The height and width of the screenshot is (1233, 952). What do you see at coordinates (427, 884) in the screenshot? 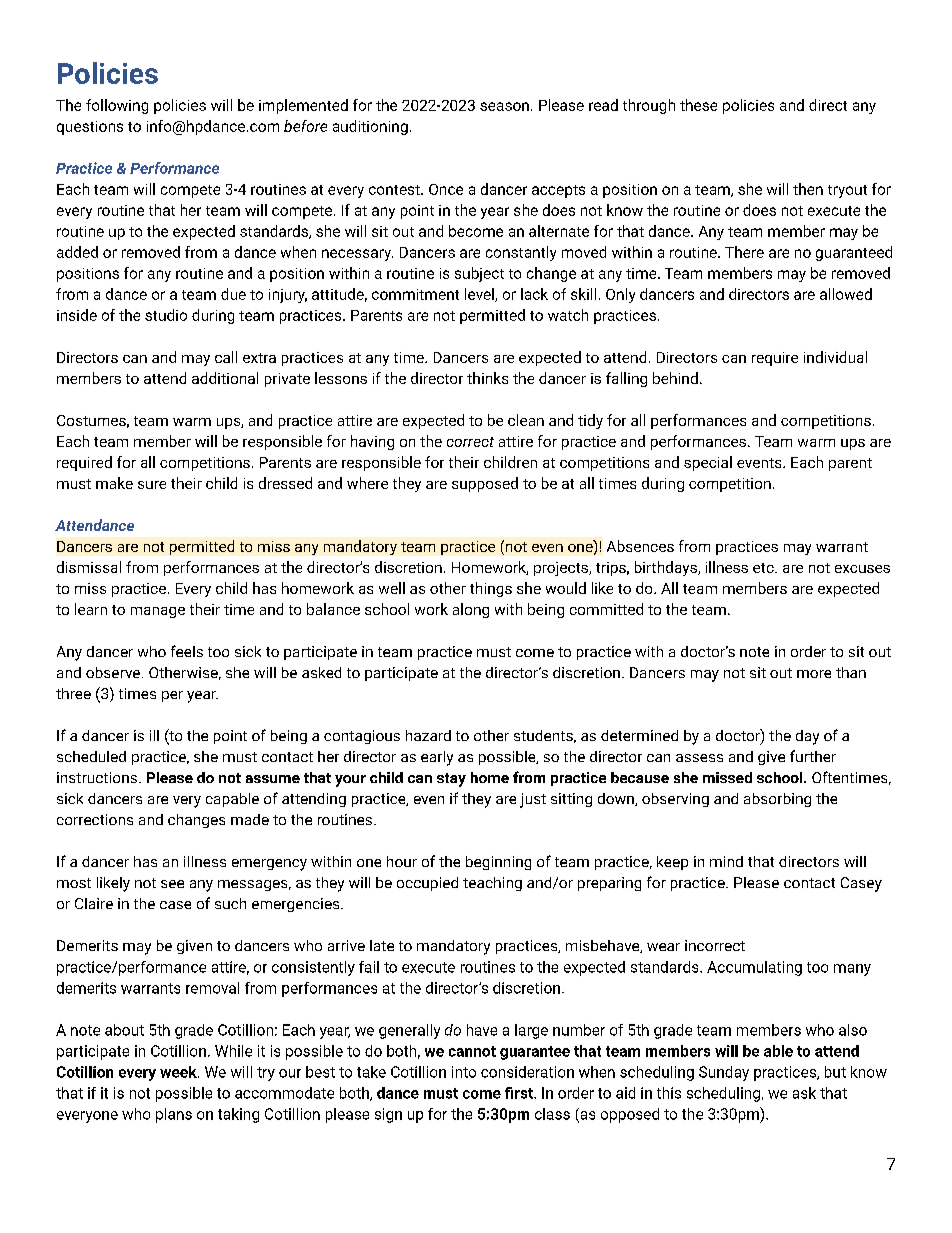
I see `occupied` at bounding box center [427, 884].
